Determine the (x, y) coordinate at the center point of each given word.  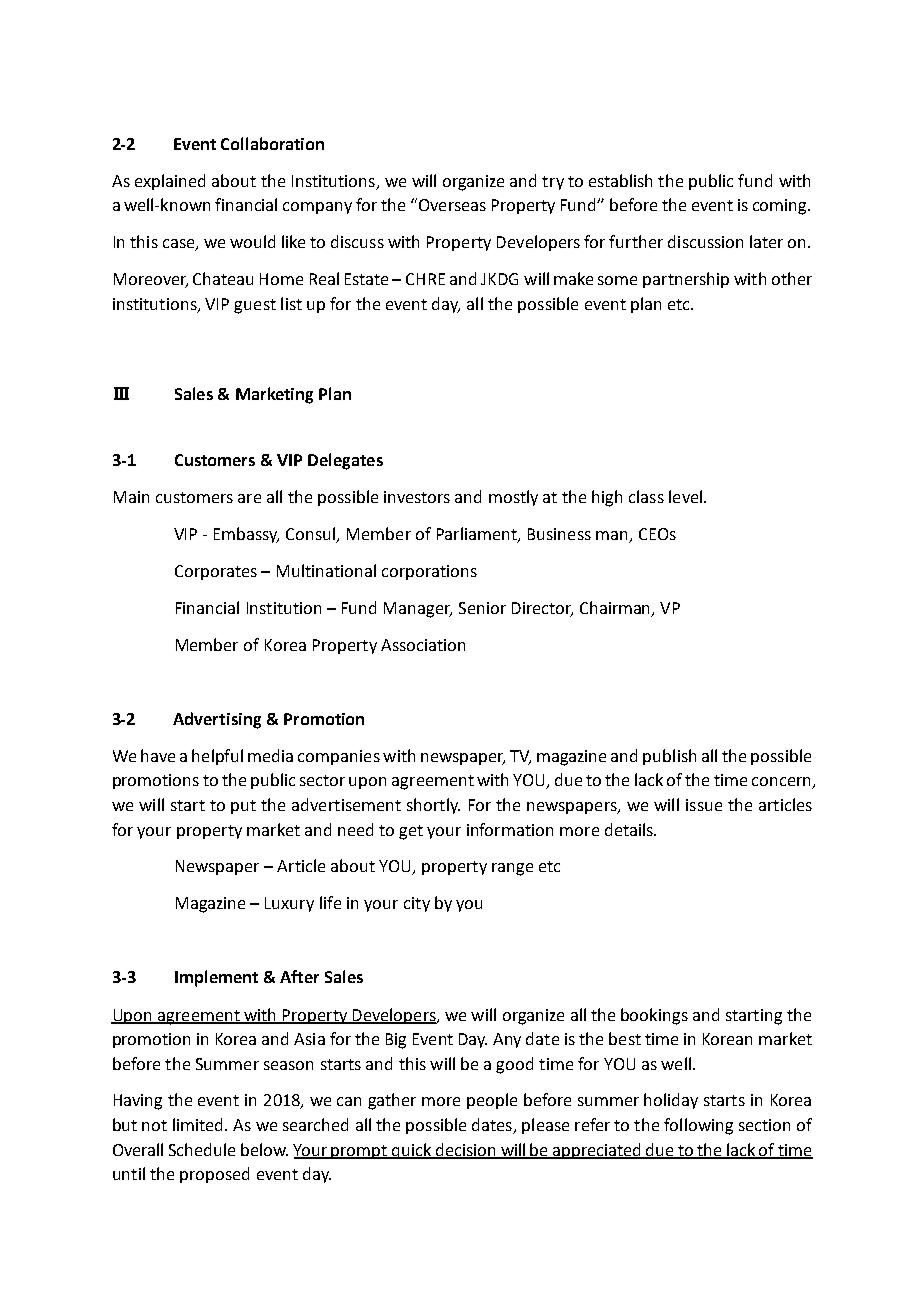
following (698, 1126)
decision (465, 1150)
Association (423, 645)
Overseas (451, 204)
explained (170, 182)
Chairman (616, 609)
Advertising (217, 720)
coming (781, 207)
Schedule (202, 1149)
